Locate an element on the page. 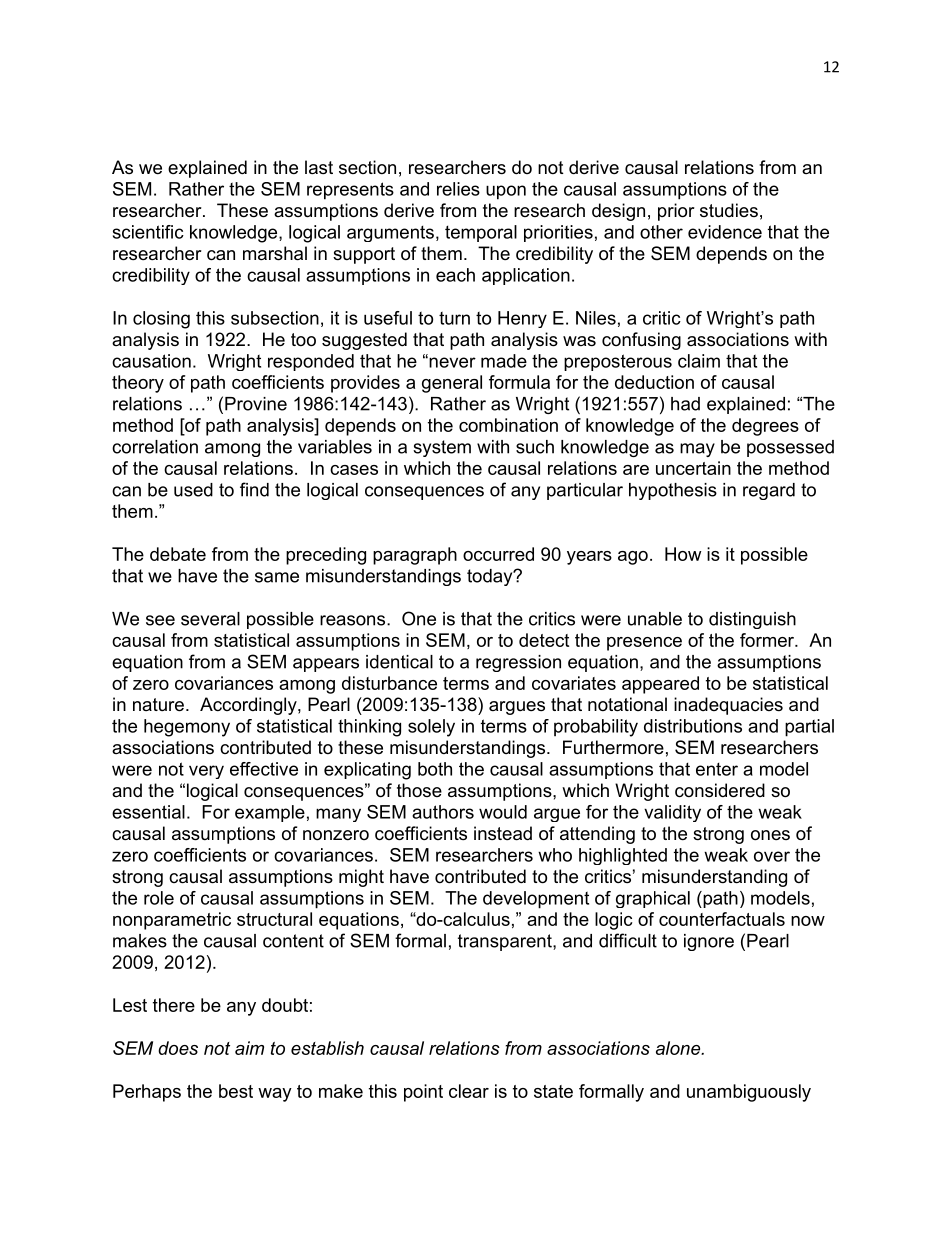 This image has height=1233, width=952. relies is located at coordinates (458, 189).
